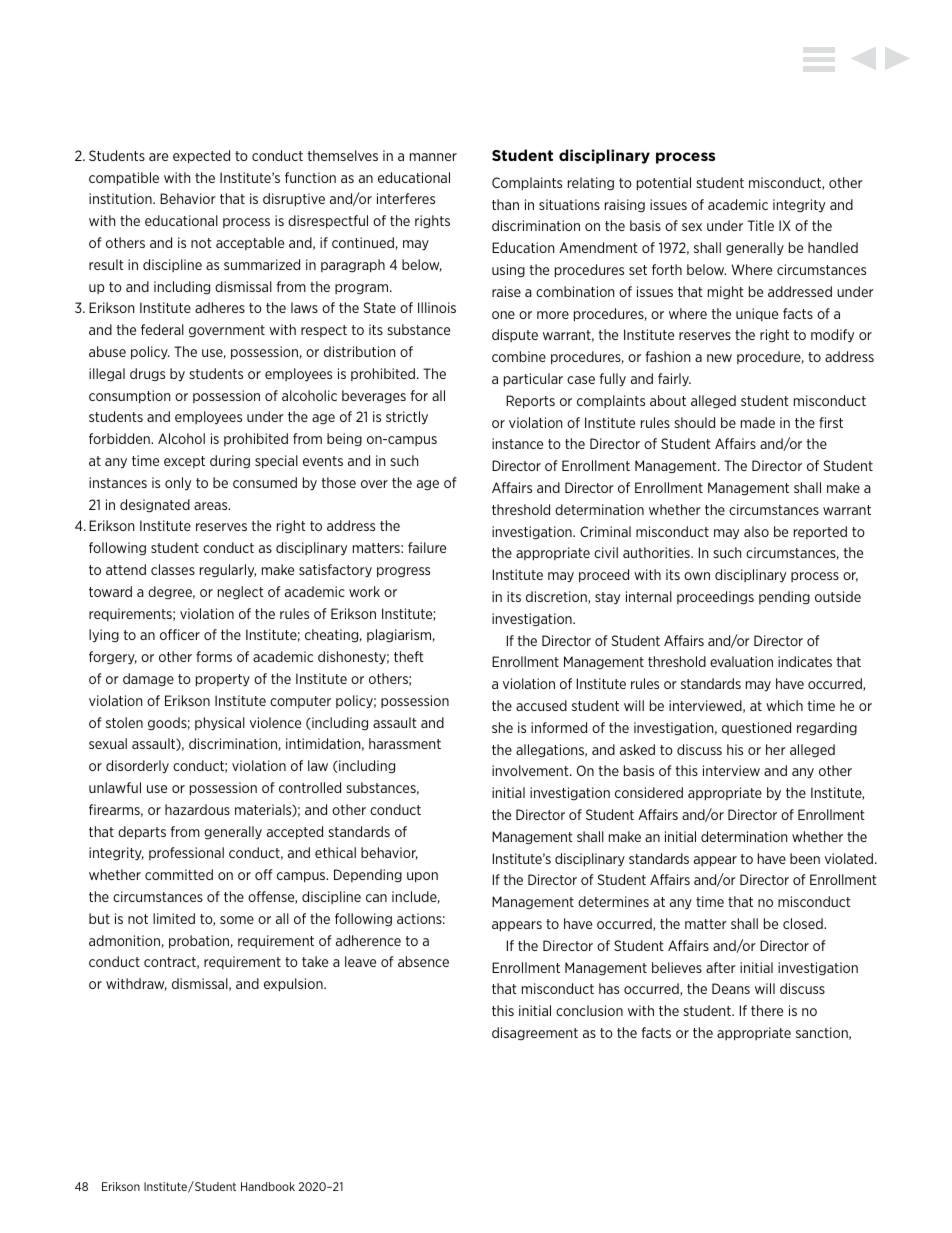 The image size is (952, 1233). I want to click on Title, so click(761, 225).
